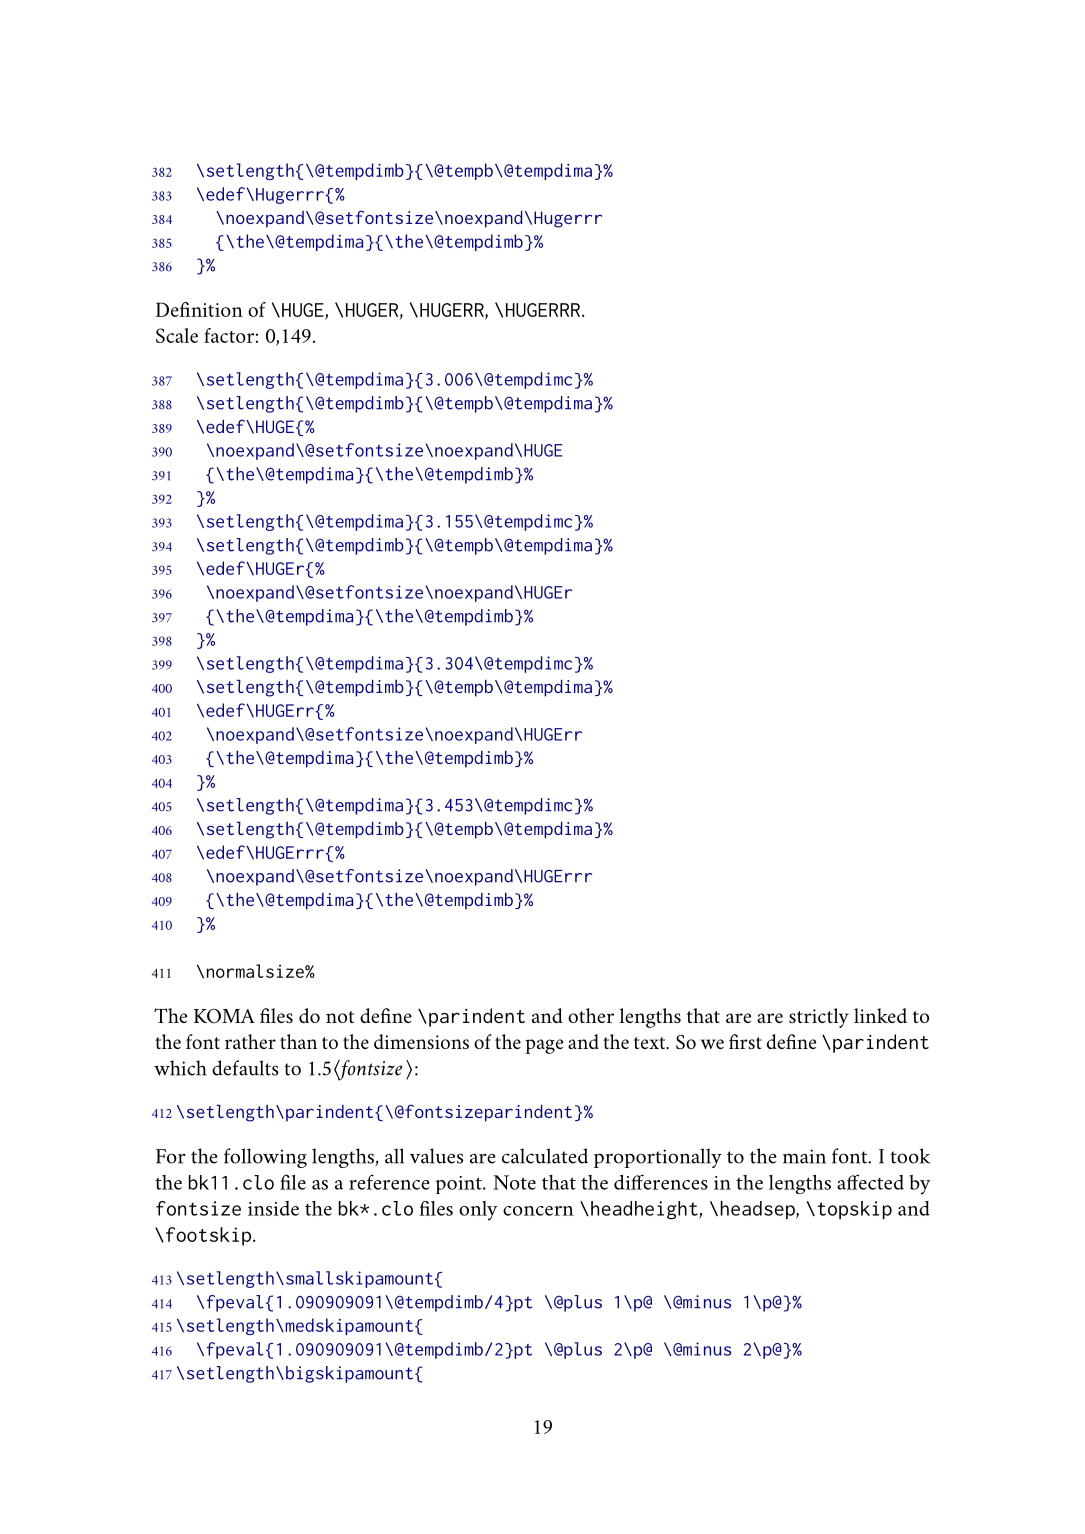 The width and height of the screenshot is (1085, 1534). Describe the element at coordinates (298, 1041) in the screenshot. I see `than` at that location.
